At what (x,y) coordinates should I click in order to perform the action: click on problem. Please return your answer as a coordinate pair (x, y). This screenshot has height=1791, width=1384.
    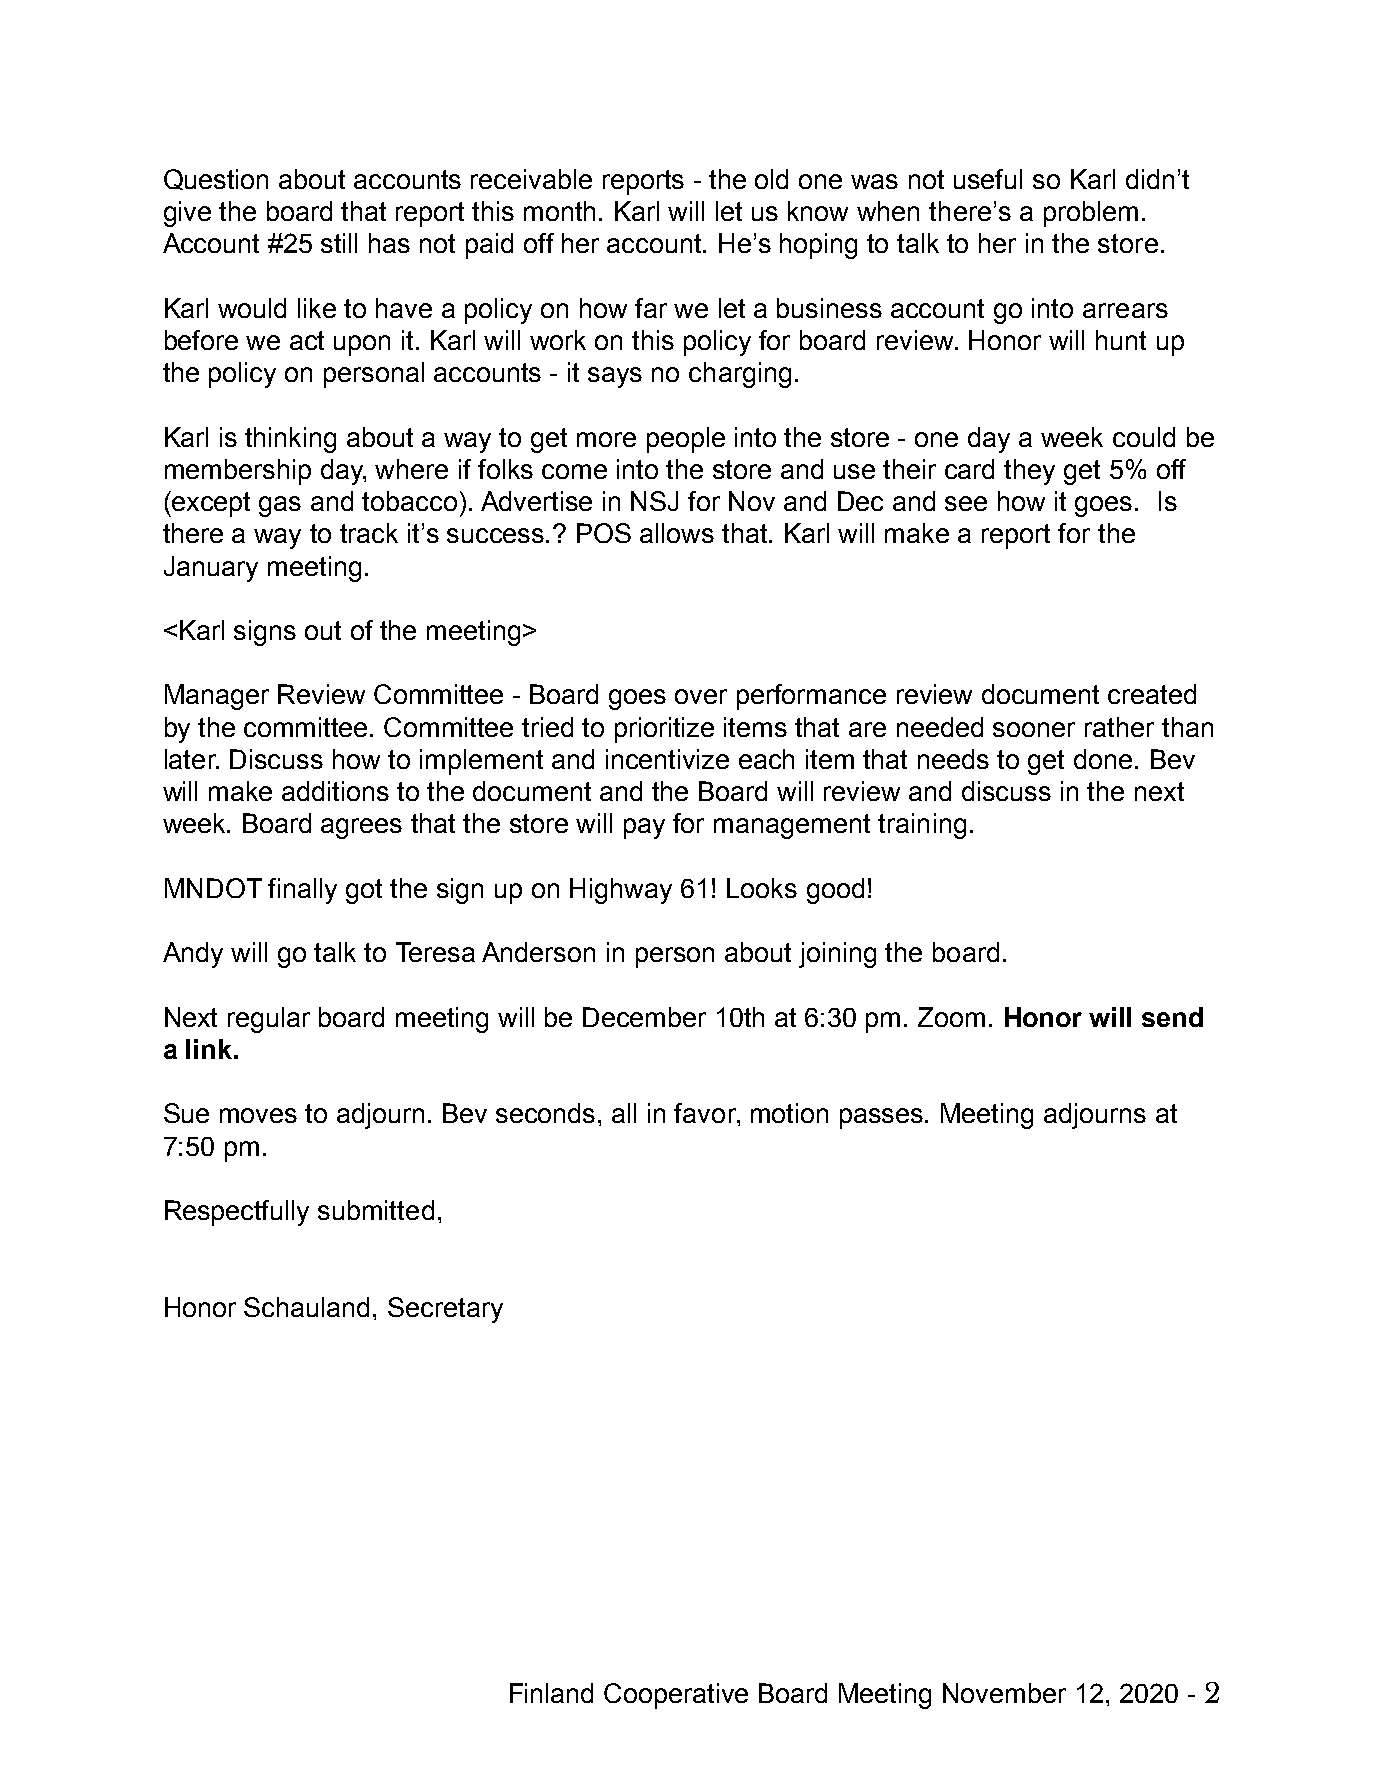
    Looking at the image, I should click on (1091, 214).
